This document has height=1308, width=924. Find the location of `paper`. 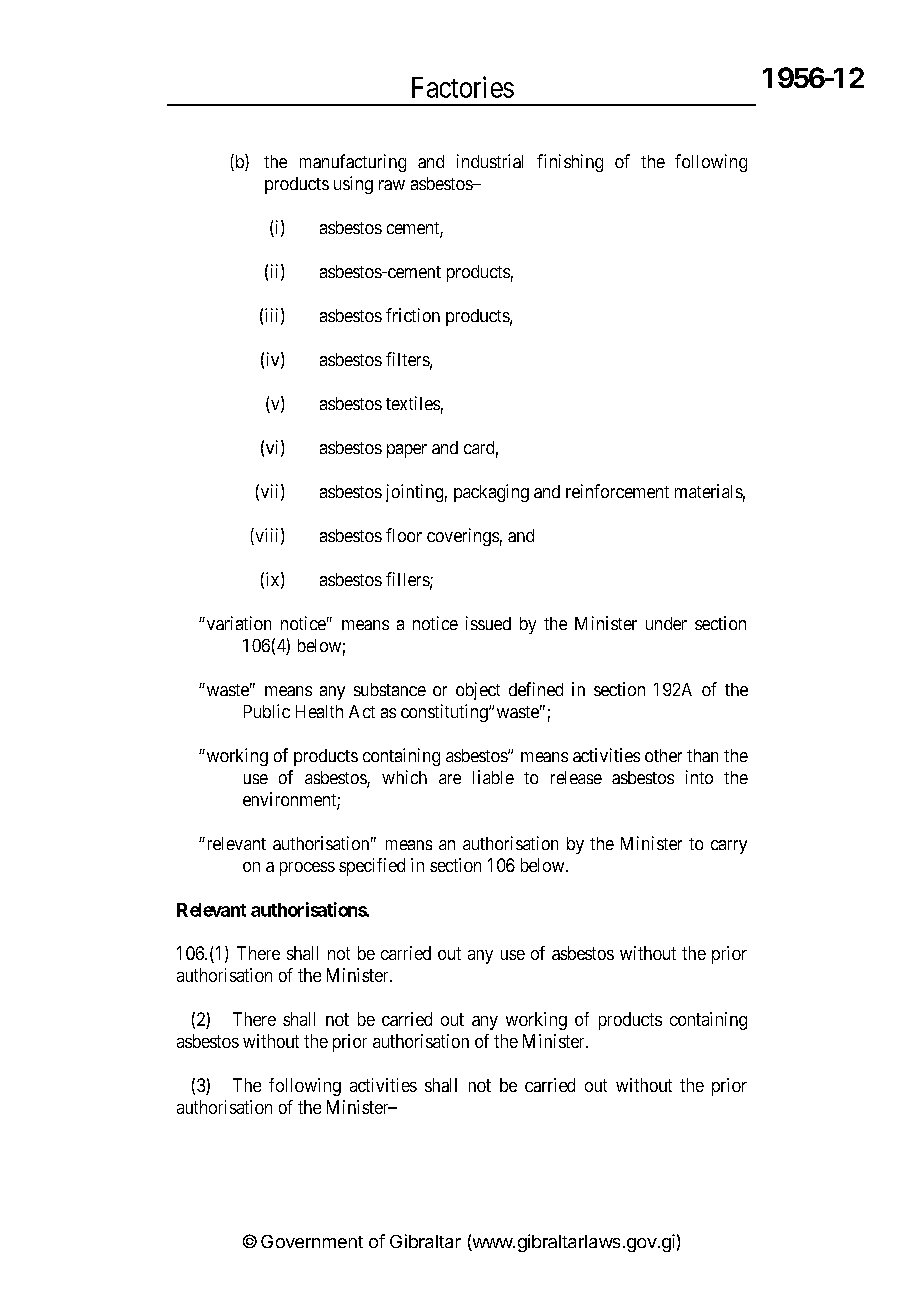

paper is located at coordinates (407, 451).
